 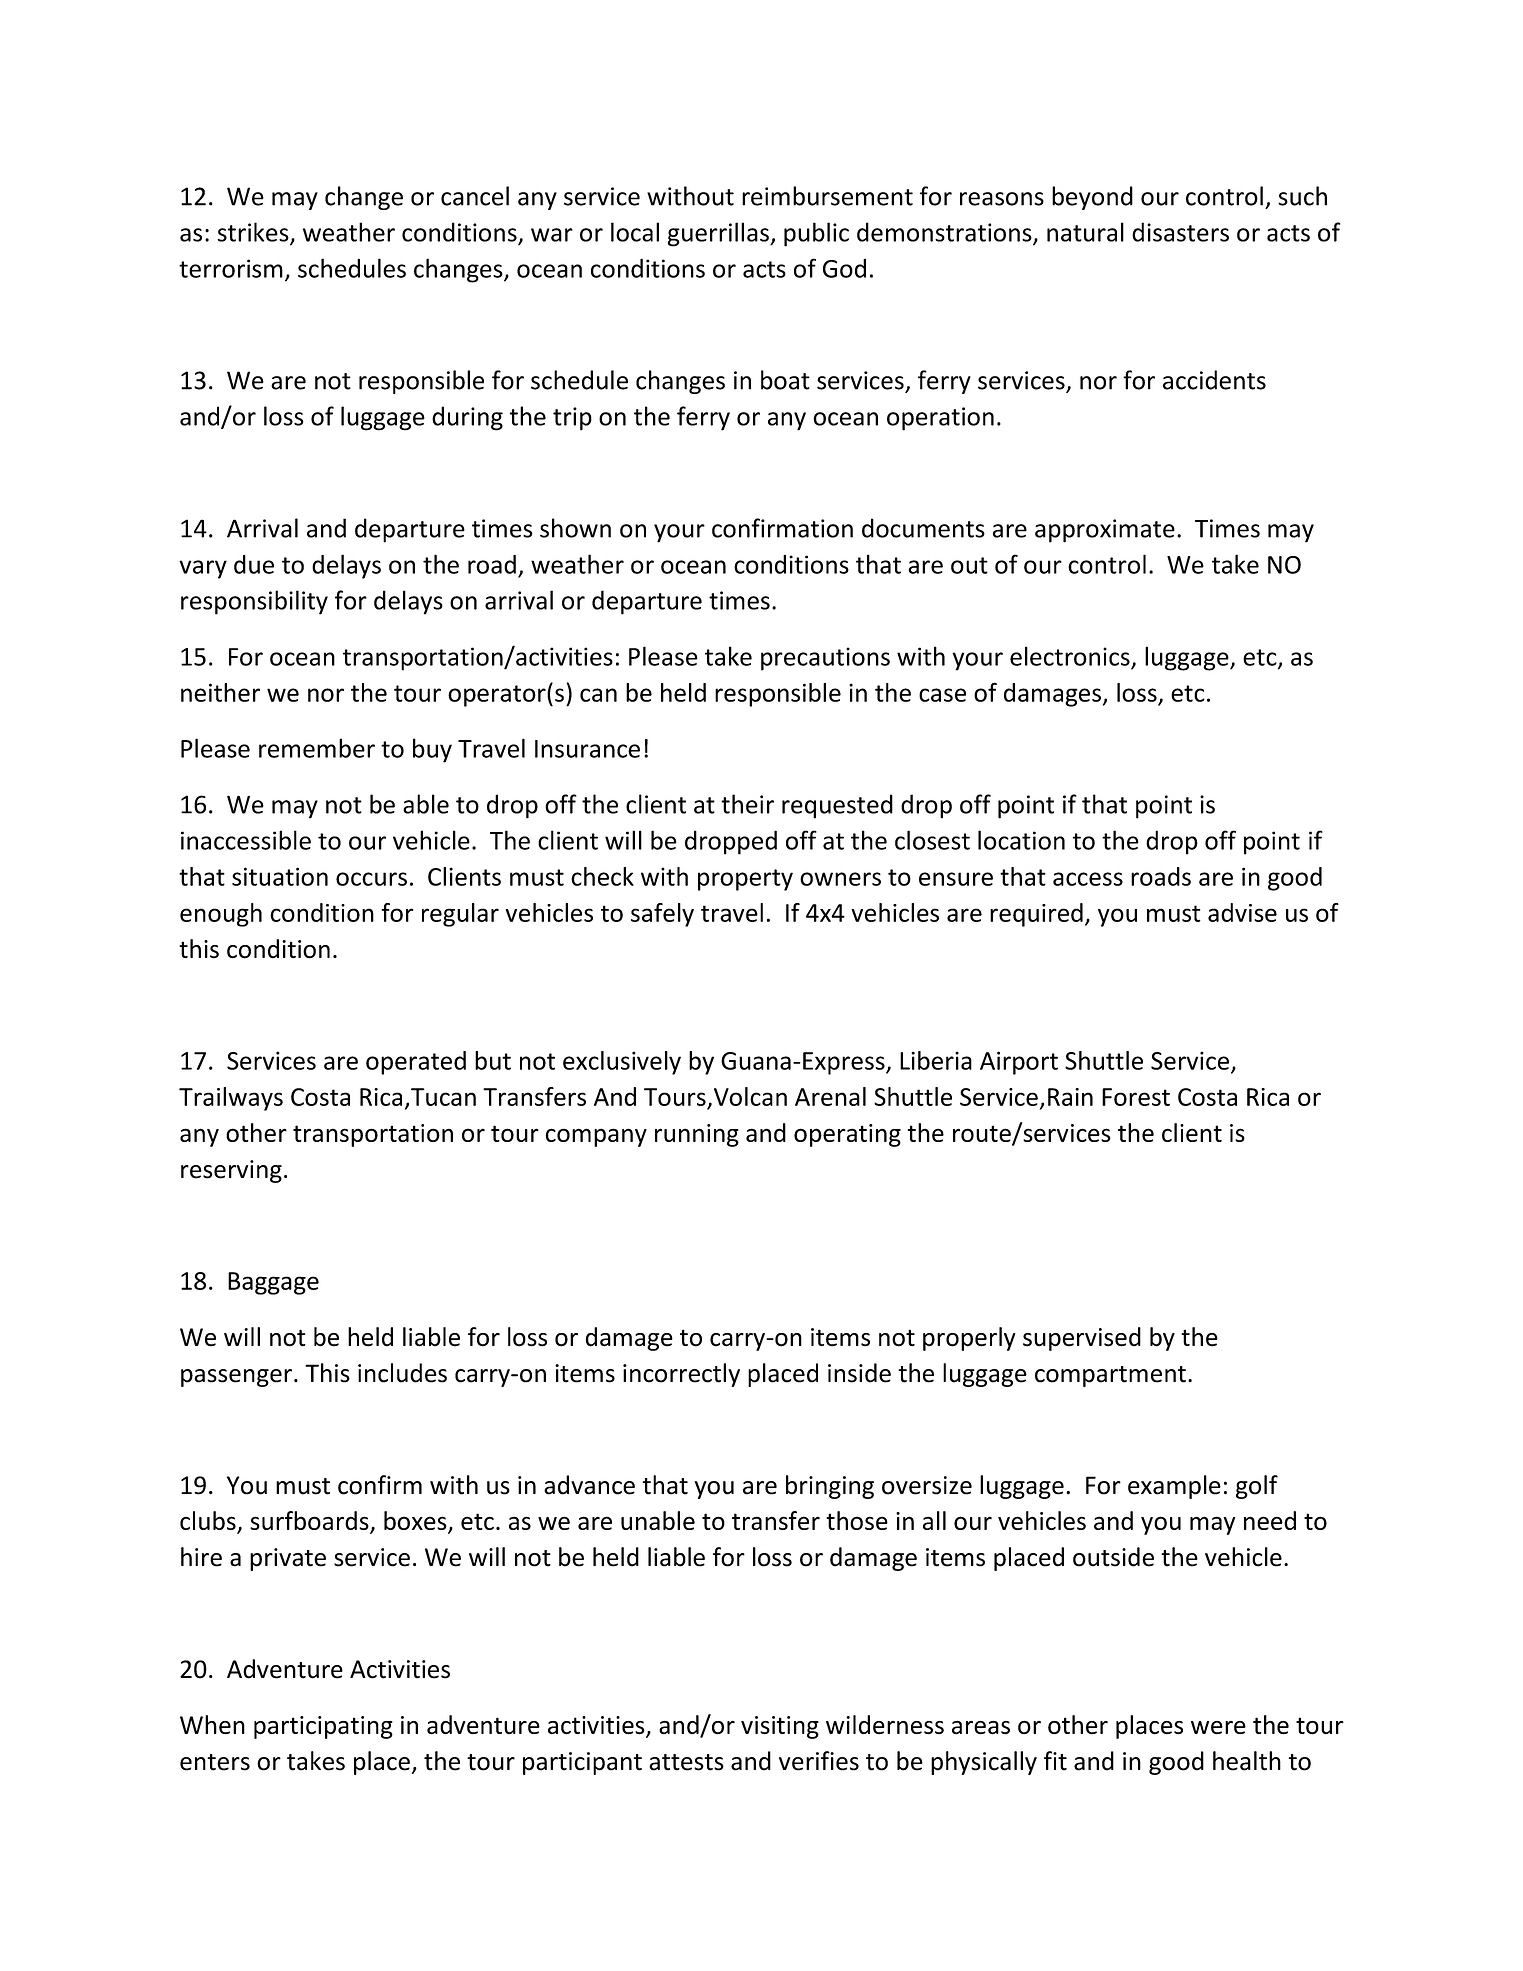 What do you see at coordinates (1242, 912) in the document?
I see `advise` at bounding box center [1242, 912].
